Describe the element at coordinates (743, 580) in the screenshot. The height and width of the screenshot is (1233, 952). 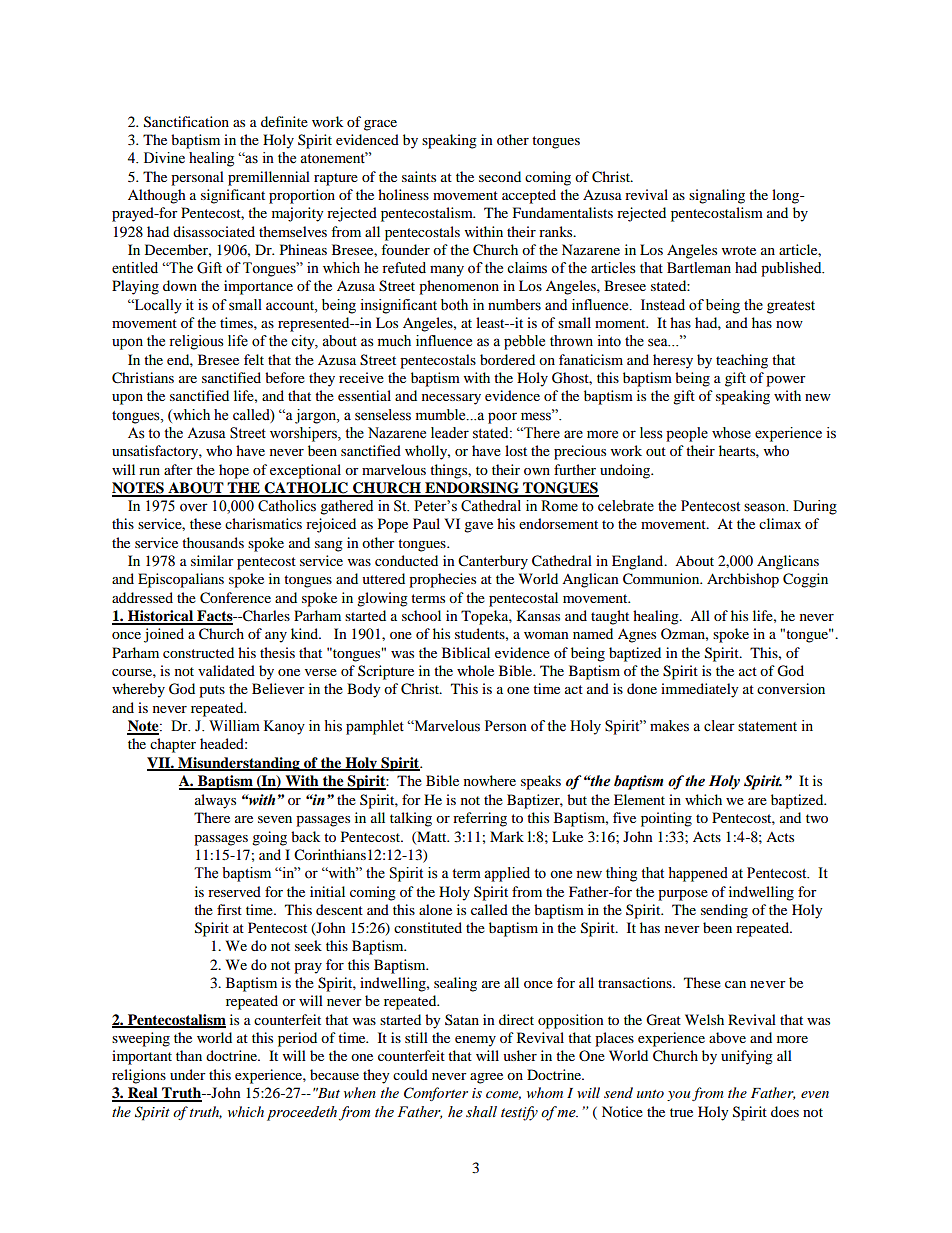
I see `Archbishop` at that location.
